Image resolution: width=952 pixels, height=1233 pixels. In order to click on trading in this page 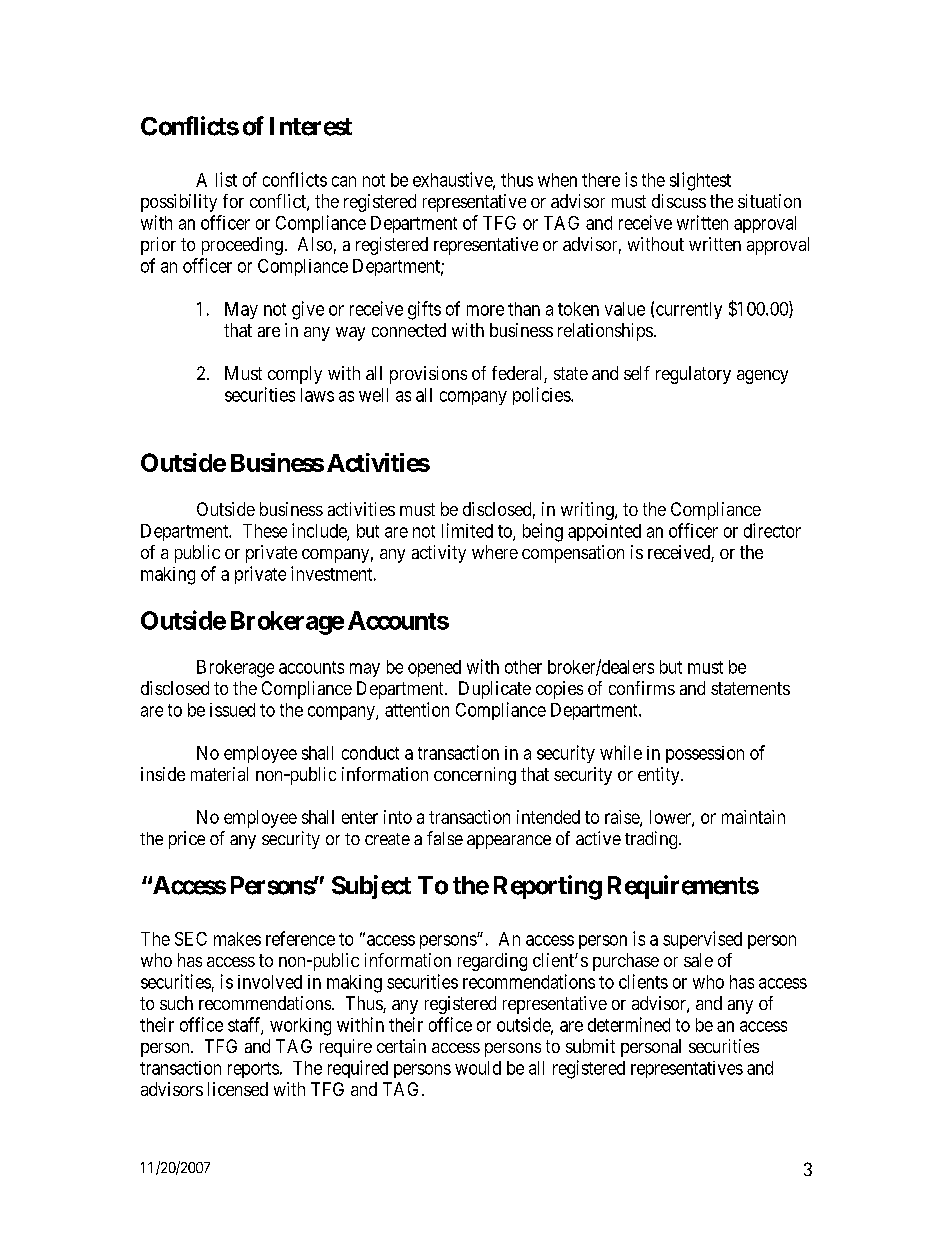, I will do `click(652, 840)`.
